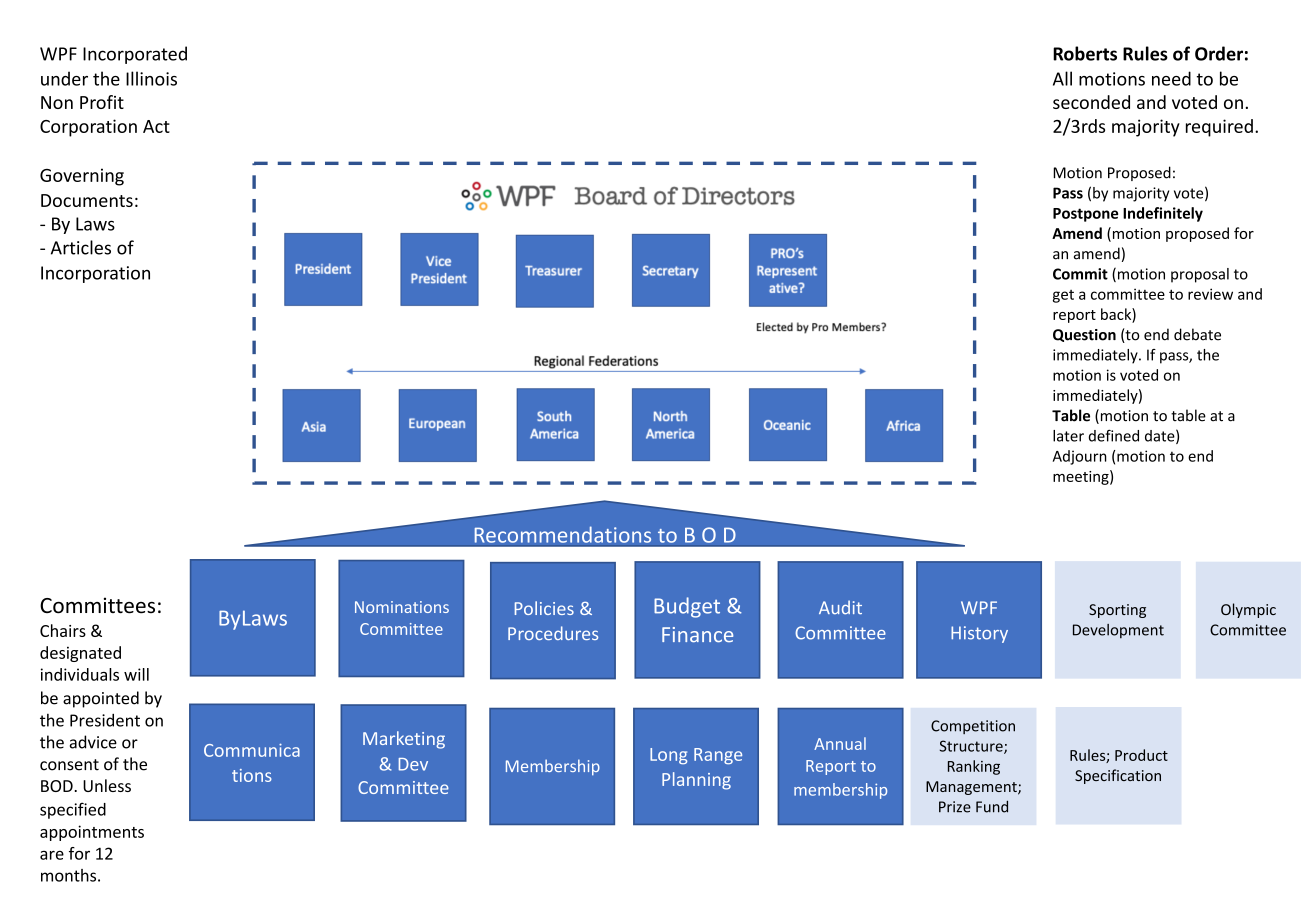  Describe the element at coordinates (1062, 78) in the document. I see `All` at that location.
